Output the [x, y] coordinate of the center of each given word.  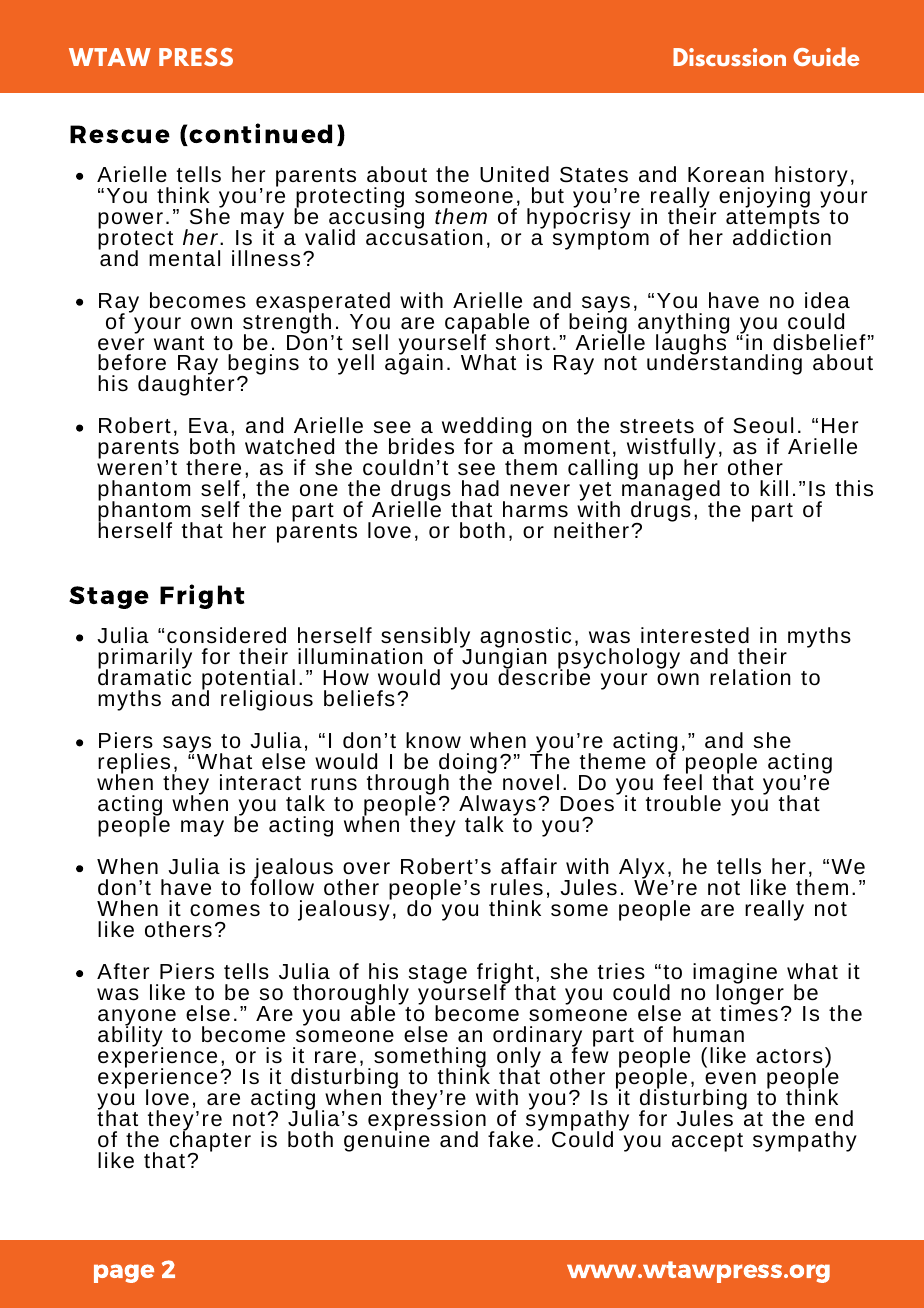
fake [510, 1139]
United [514, 174]
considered [226, 635]
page [124, 1273]
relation [750, 677]
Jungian [503, 659]
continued [260, 133]
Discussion [729, 57]
